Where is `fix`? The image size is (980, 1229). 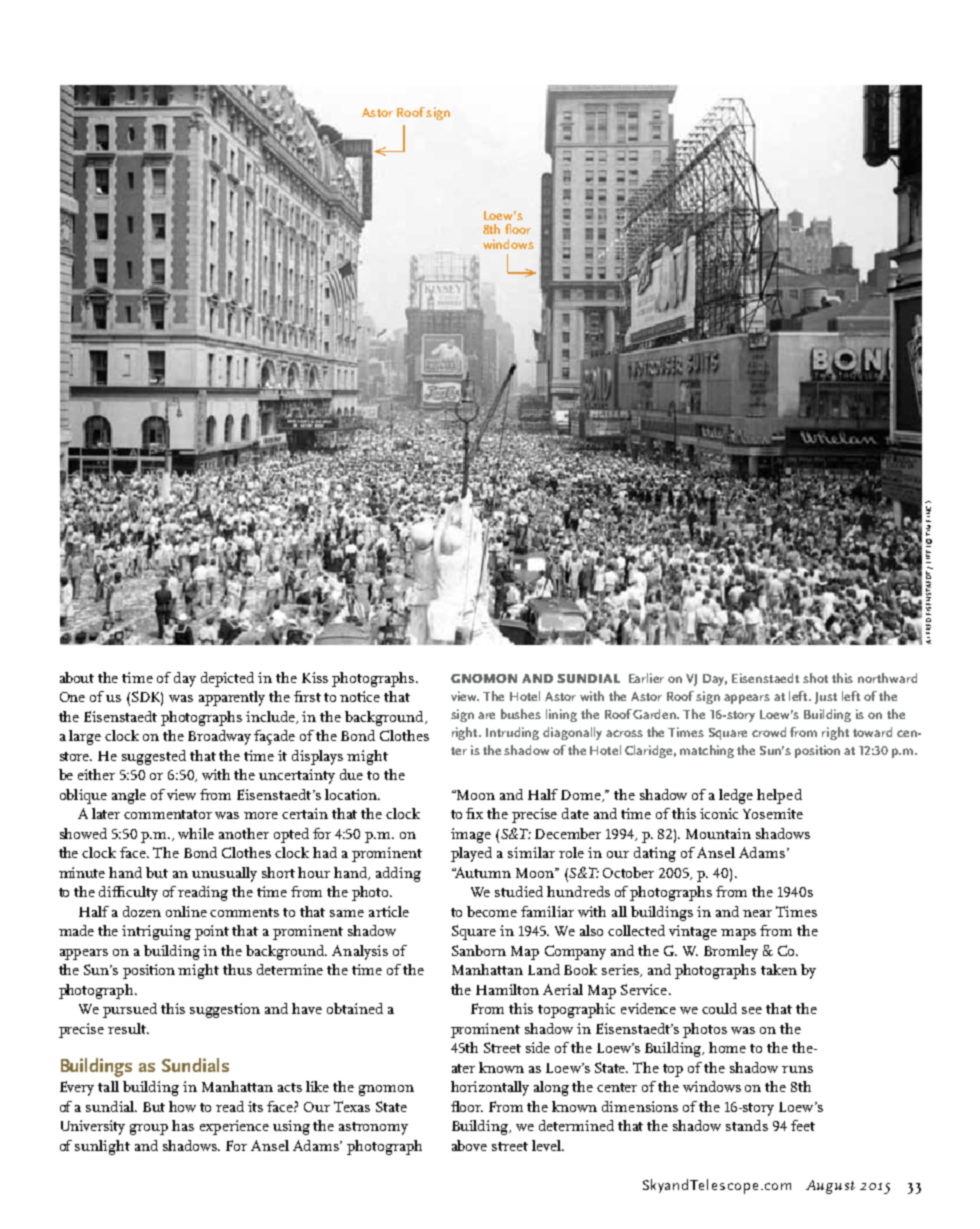
fix is located at coordinates (474, 813).
